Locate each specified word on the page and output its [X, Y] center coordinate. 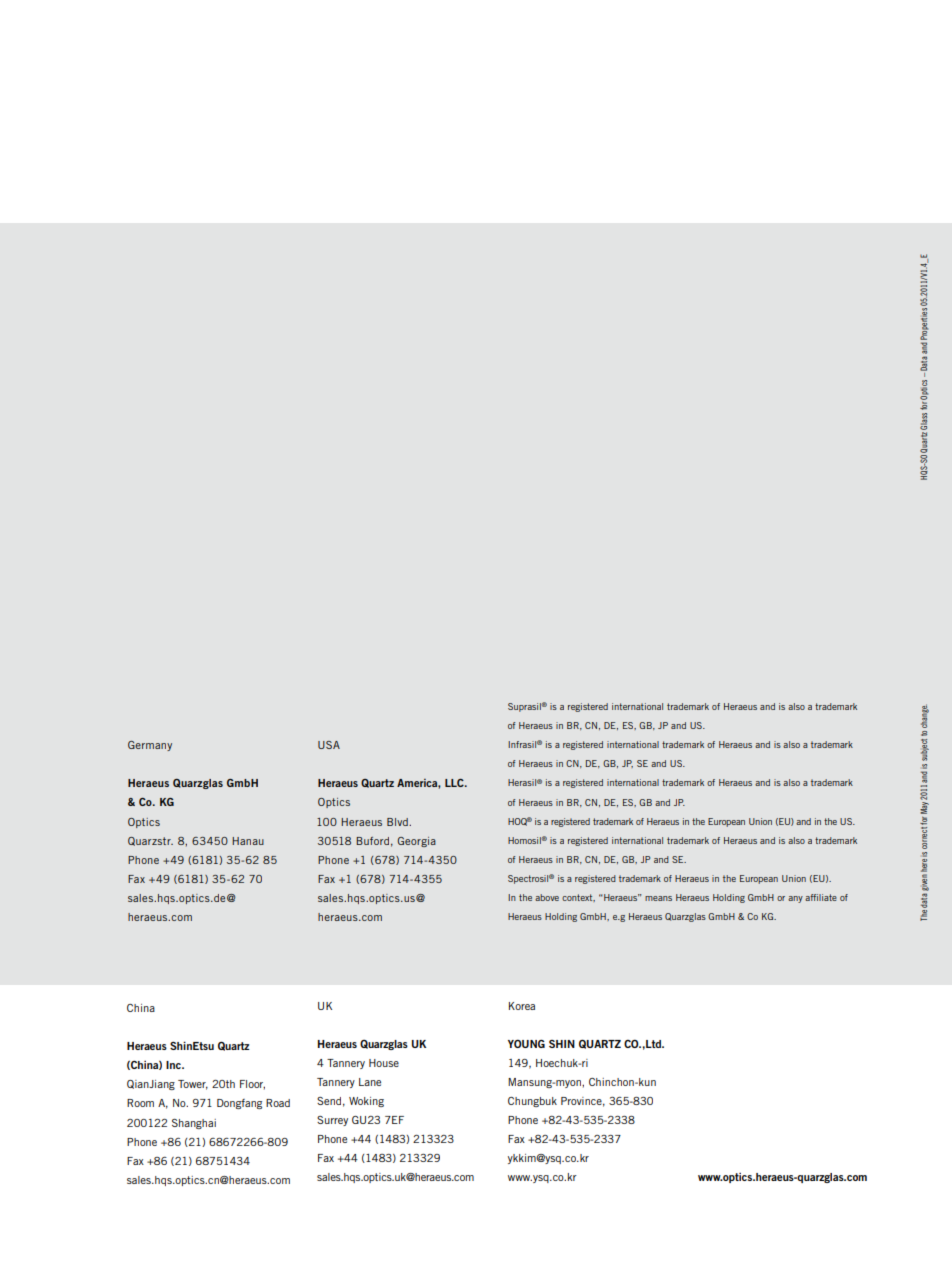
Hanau [248, 841]
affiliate [821, 897]
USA [329, 745]
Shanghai [194, 1124]
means [658, 898]
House [384, 1063]
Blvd [398, 822]
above [547, 897]
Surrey [332, 1121]
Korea [522, 1006]
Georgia [416, 842]
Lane [370, 1082]
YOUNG [526, 1044]
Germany [150, 746]
